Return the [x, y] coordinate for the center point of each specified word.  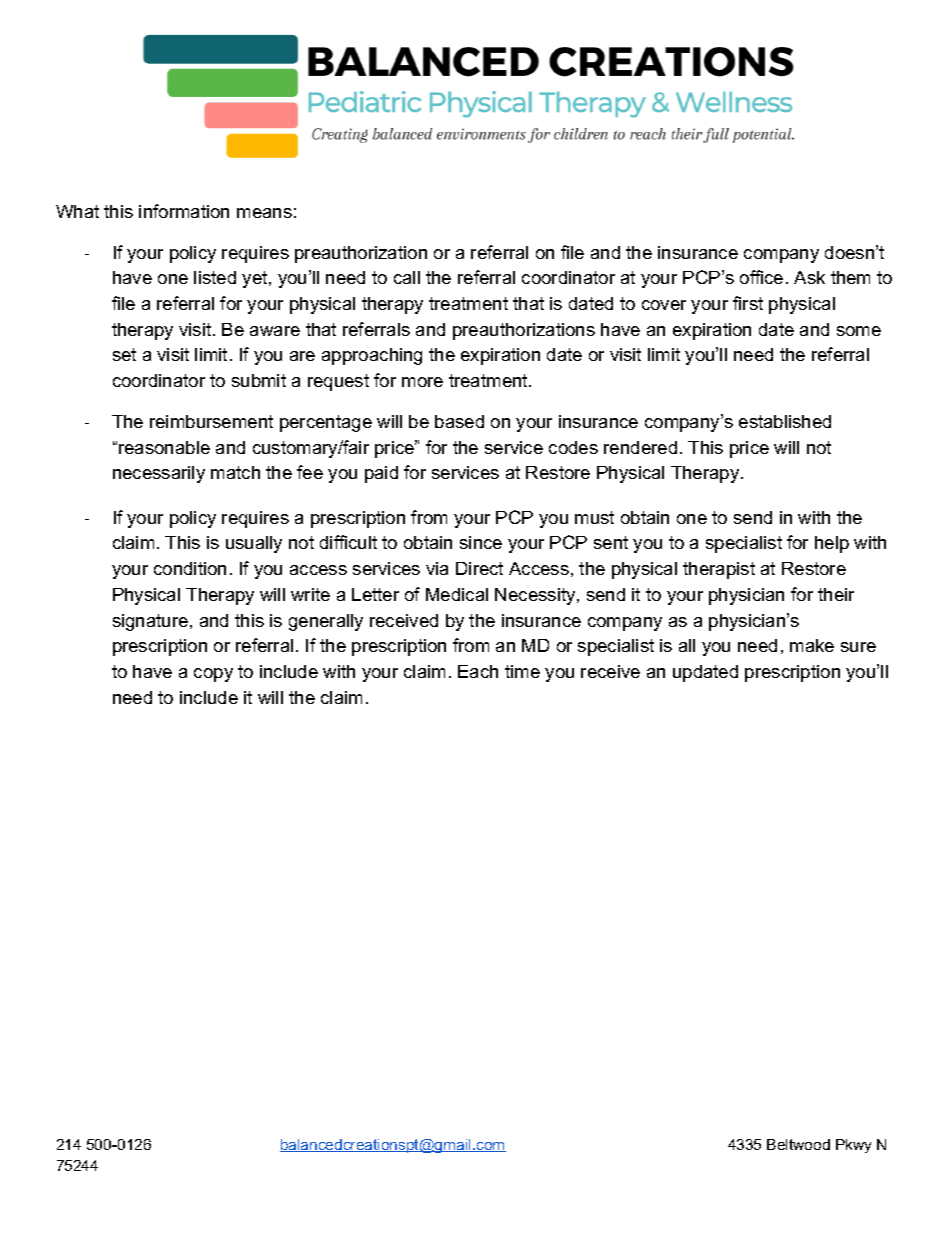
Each [478, 671]
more [422, 382]
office [761, 277]
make [812, 645]
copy [213, 675]
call [407, 277]
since [481, 542]
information [184, 211]
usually [254, 544]
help [832, 544]
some [859, 331]
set [124, 354]
